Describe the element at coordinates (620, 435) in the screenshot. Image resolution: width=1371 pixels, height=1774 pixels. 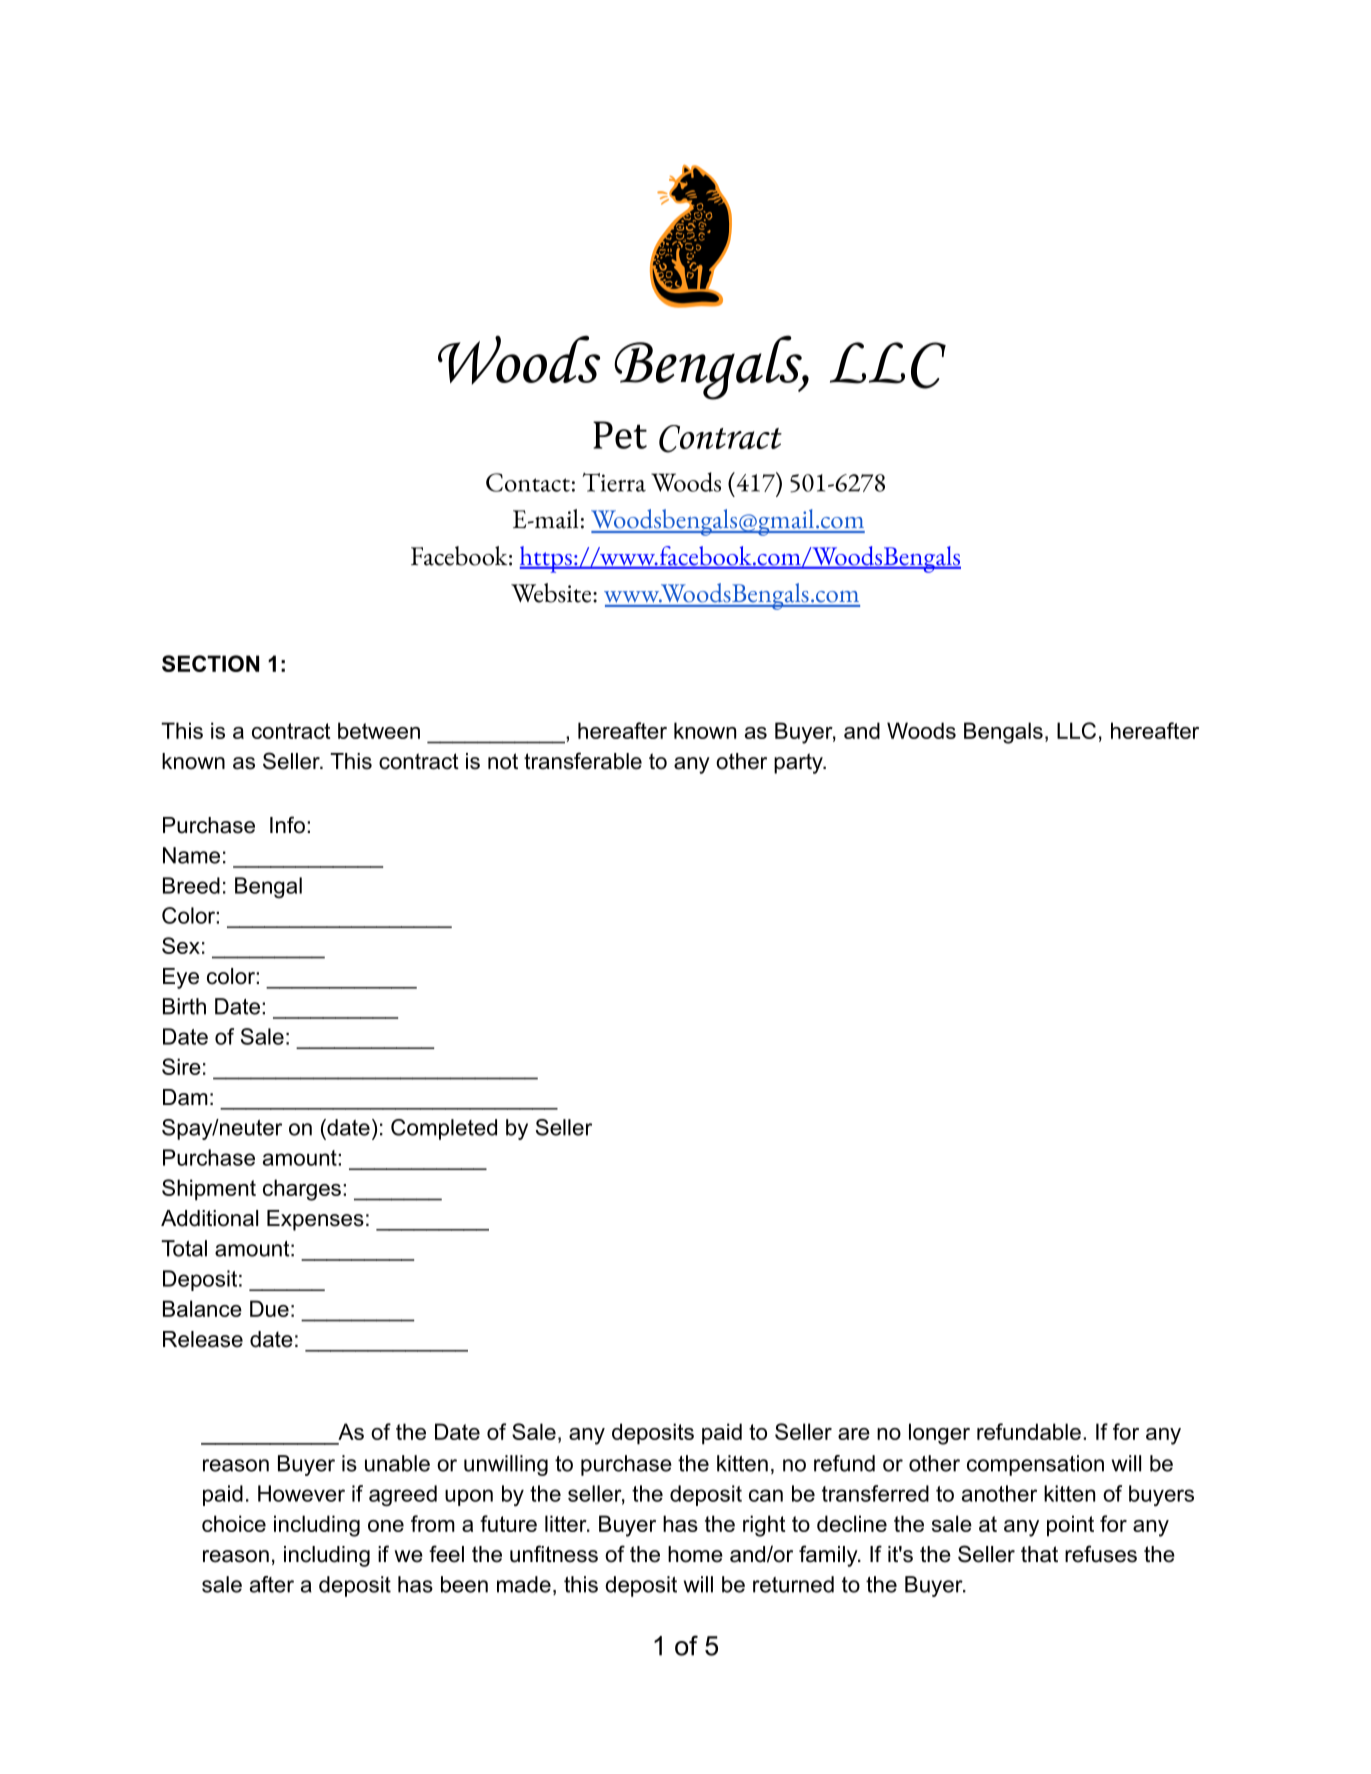
I see `Pet` at that location.
